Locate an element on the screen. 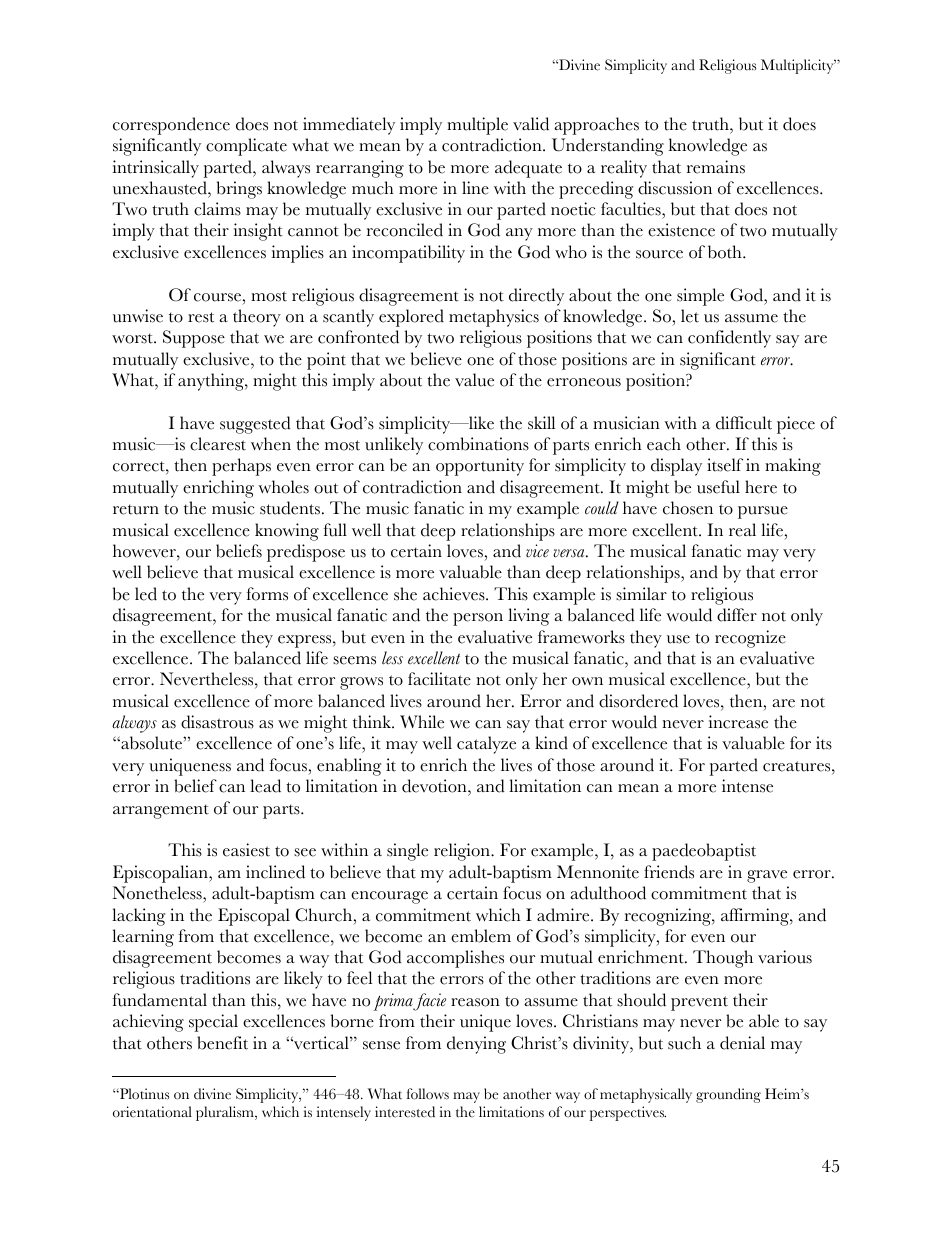 The width and height of the screenshot is (952, 1233). differ is located at coordinates (737, 615).
